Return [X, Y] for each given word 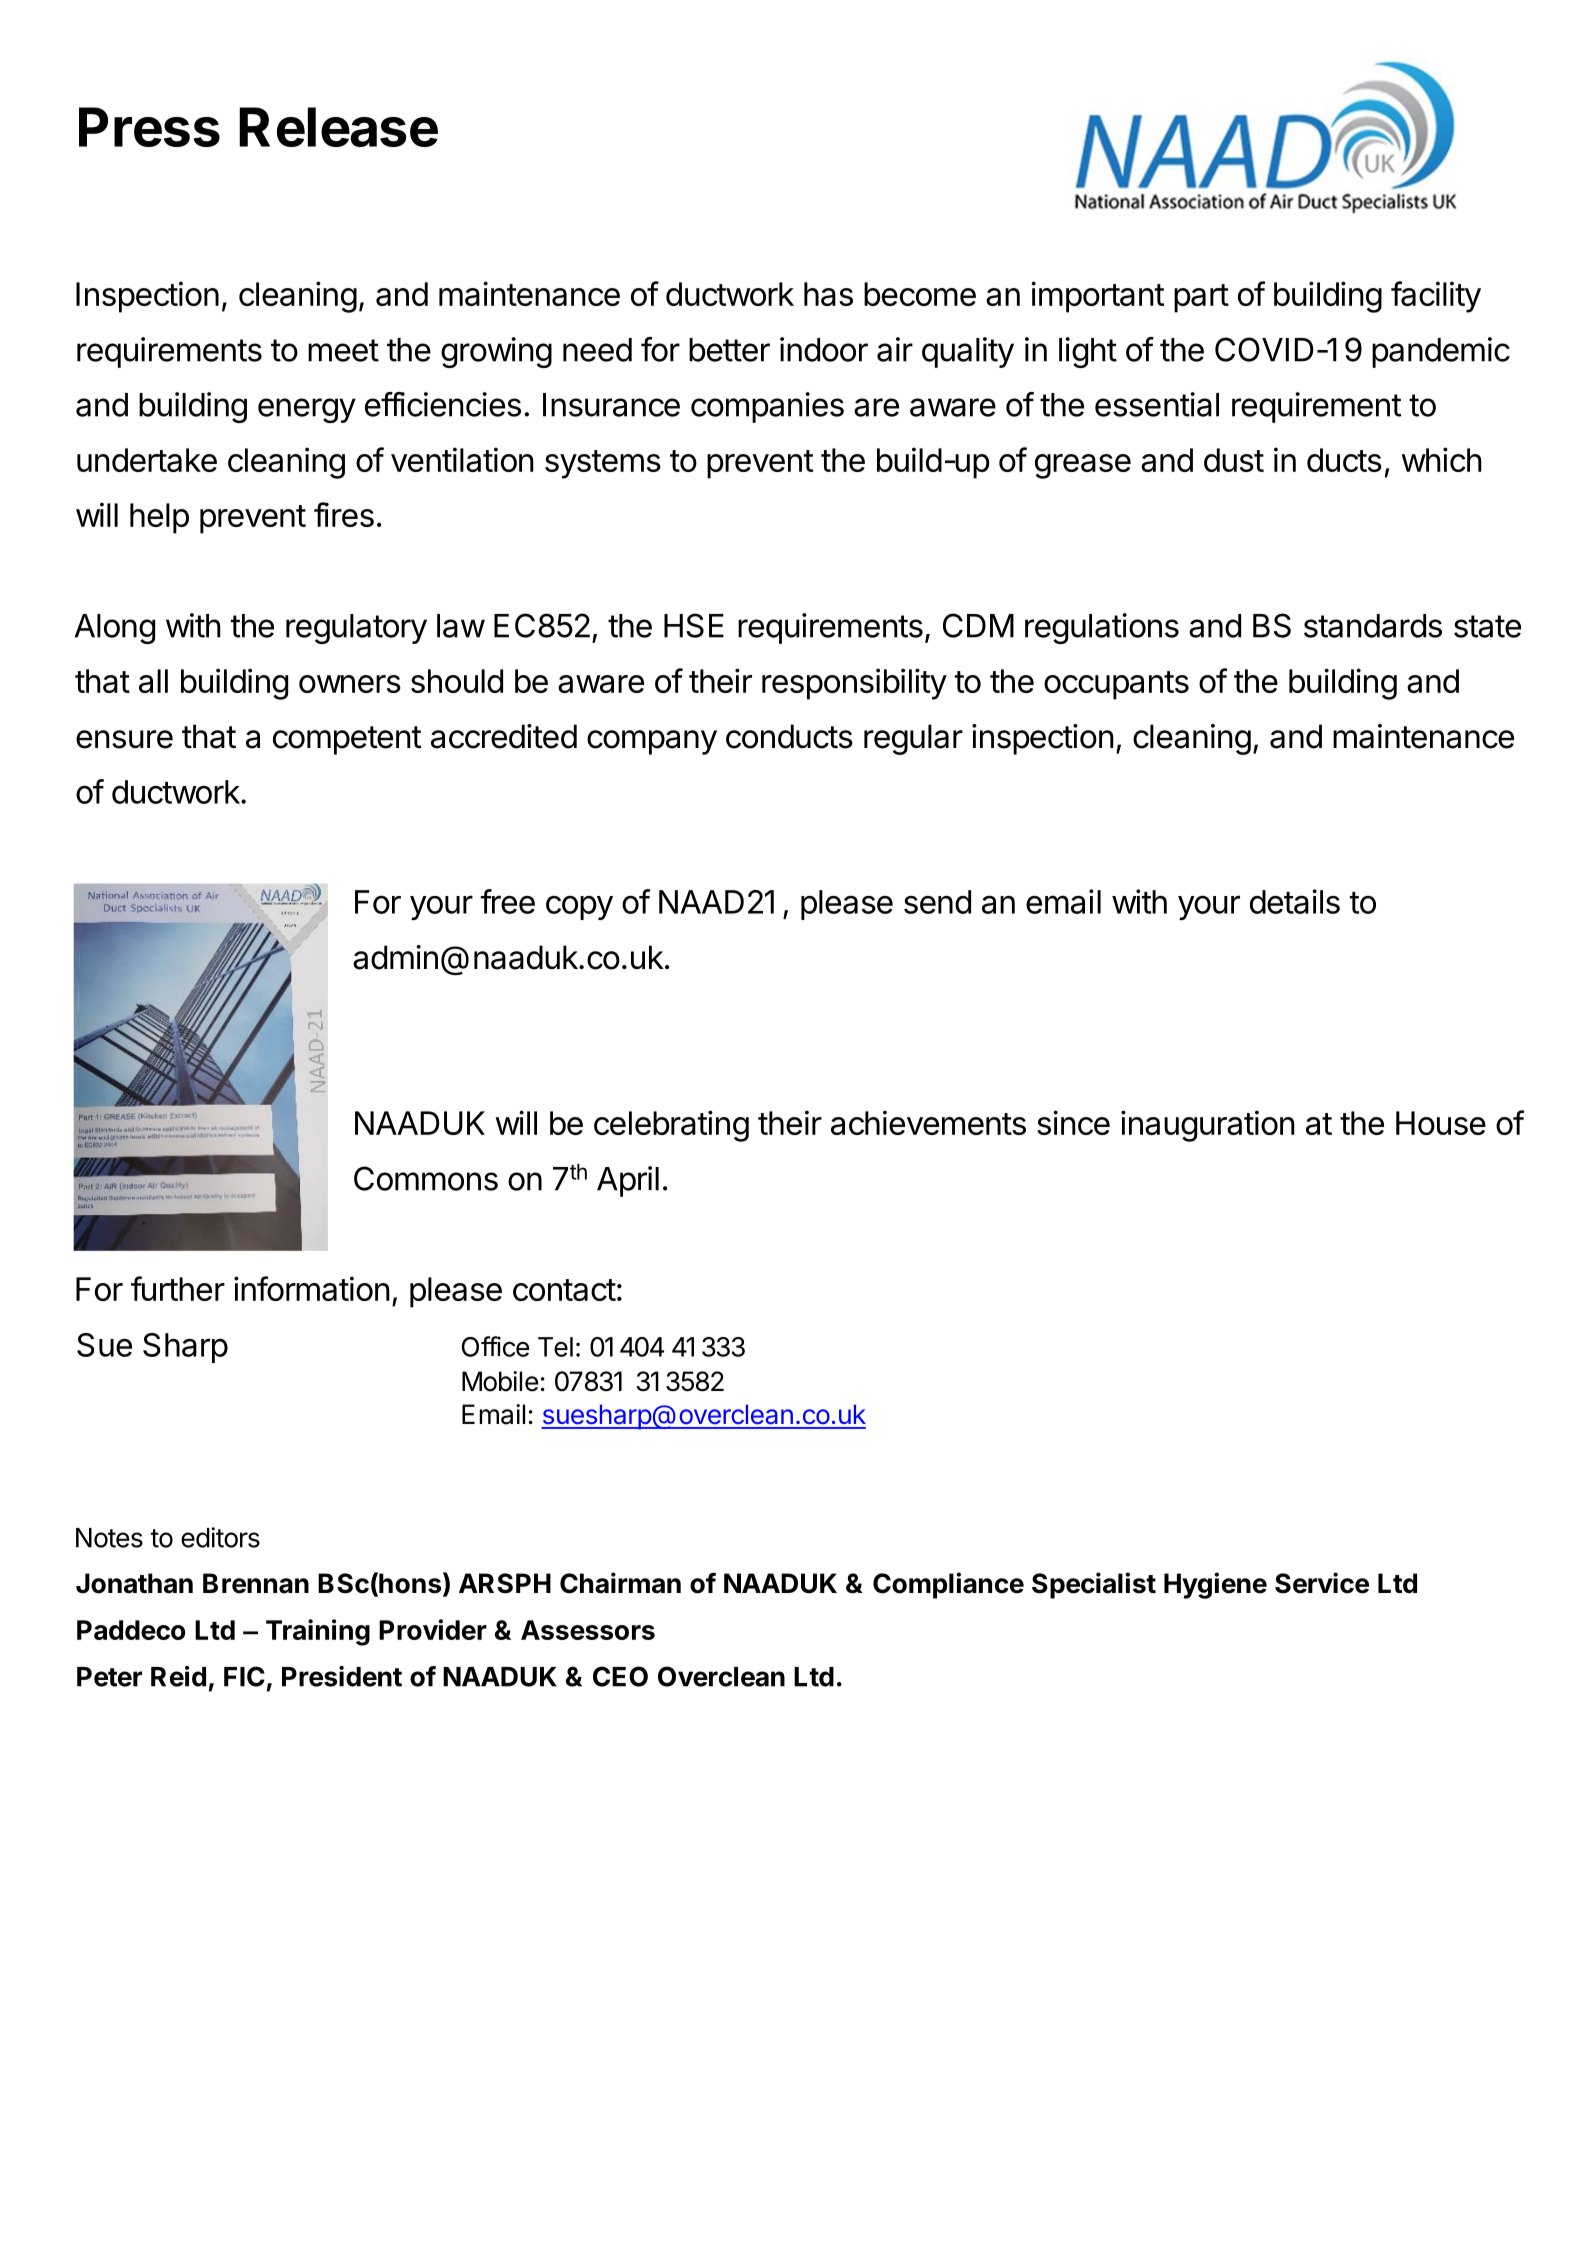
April [628, 1181]
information [312, 1288]
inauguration [1208, 1126]
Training [318, 1632]
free [508, 901]
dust [1234, 460]
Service [1322, 1583]
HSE [694, 625]
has [828, 294]
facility [1436, 297]
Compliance [948, 1585]
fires [344, 514]
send [937, 902]
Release [338, 127]
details [1295, 901]
